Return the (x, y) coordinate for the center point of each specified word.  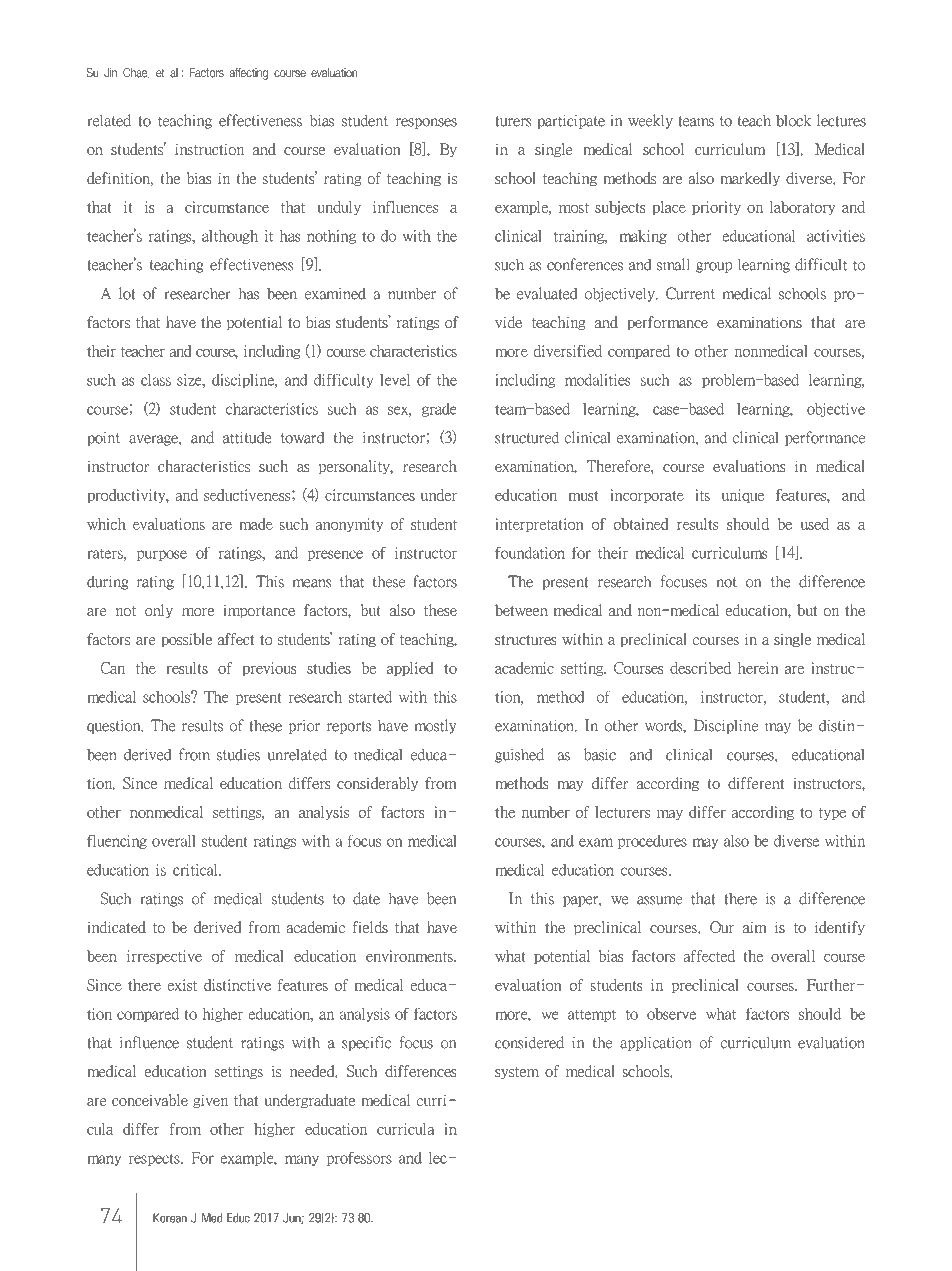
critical (196, 870)
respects (155, 1159)
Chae (136, 73)
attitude (247, 438)
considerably (377, 784)
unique (743, 496)
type (832, 814)
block (793, 120)
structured (527, 437)
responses (426, 123)
